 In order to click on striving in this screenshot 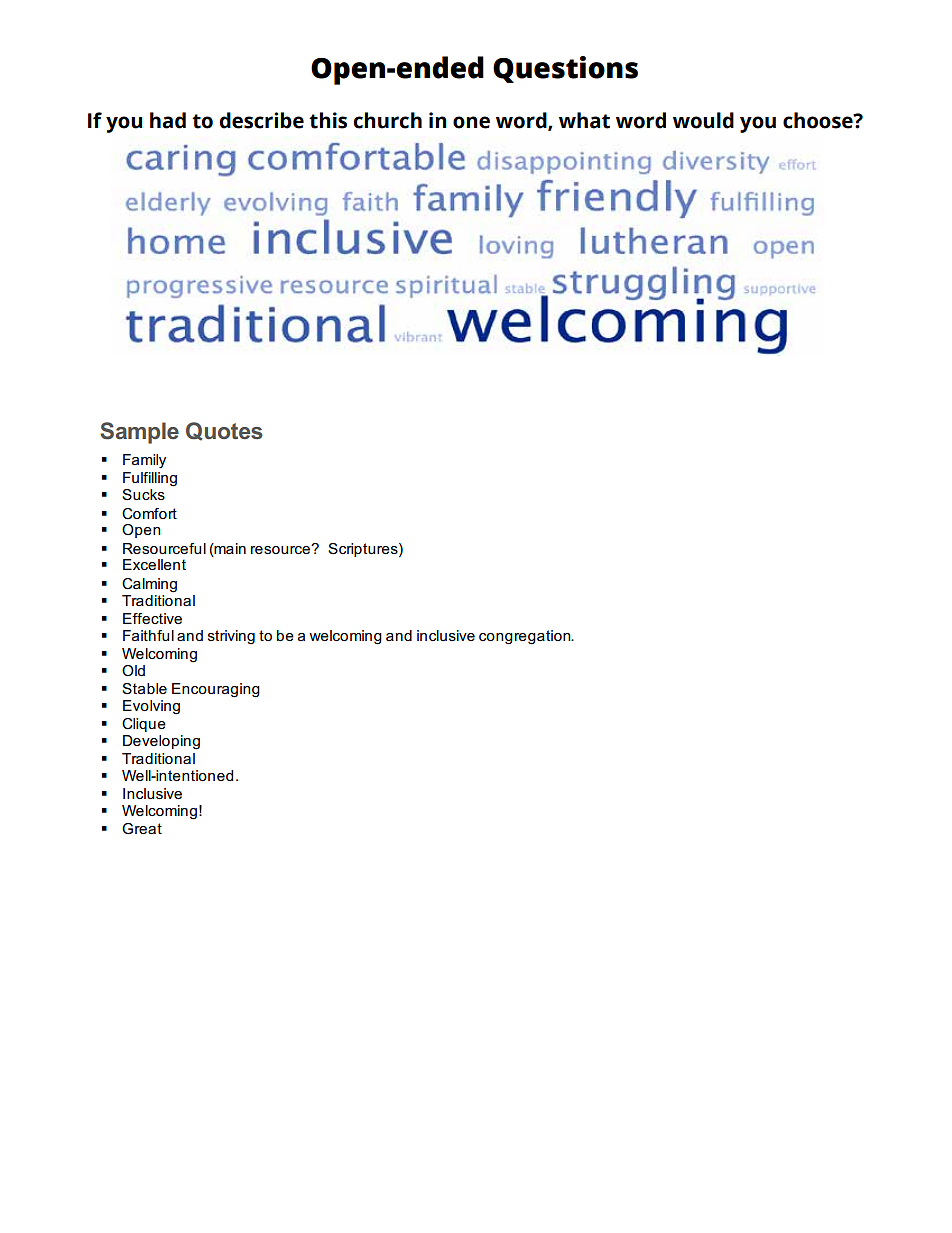, I will do `click(231, 637)`.
